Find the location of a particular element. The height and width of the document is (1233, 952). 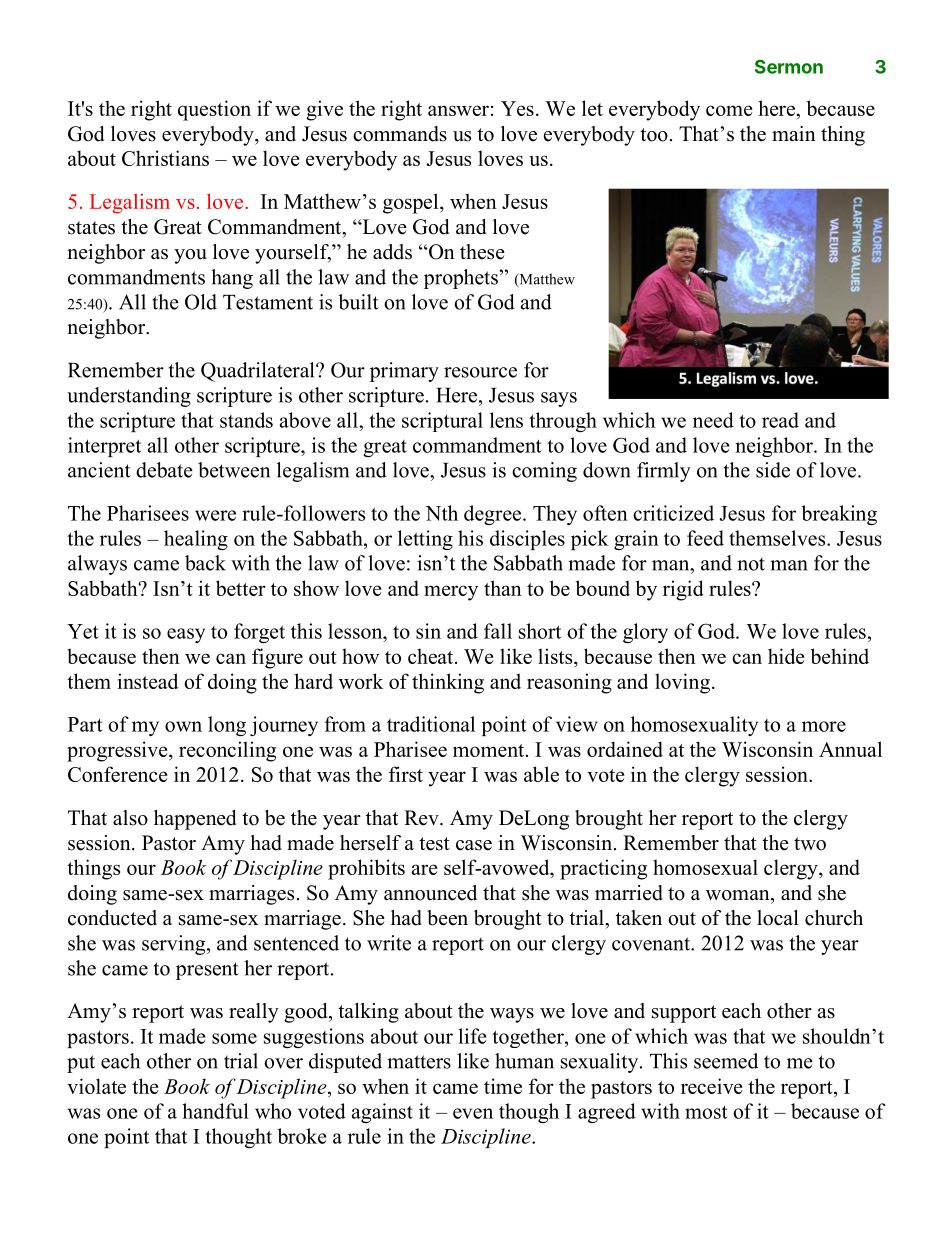

mercy is located at coordinates (451, 593).
